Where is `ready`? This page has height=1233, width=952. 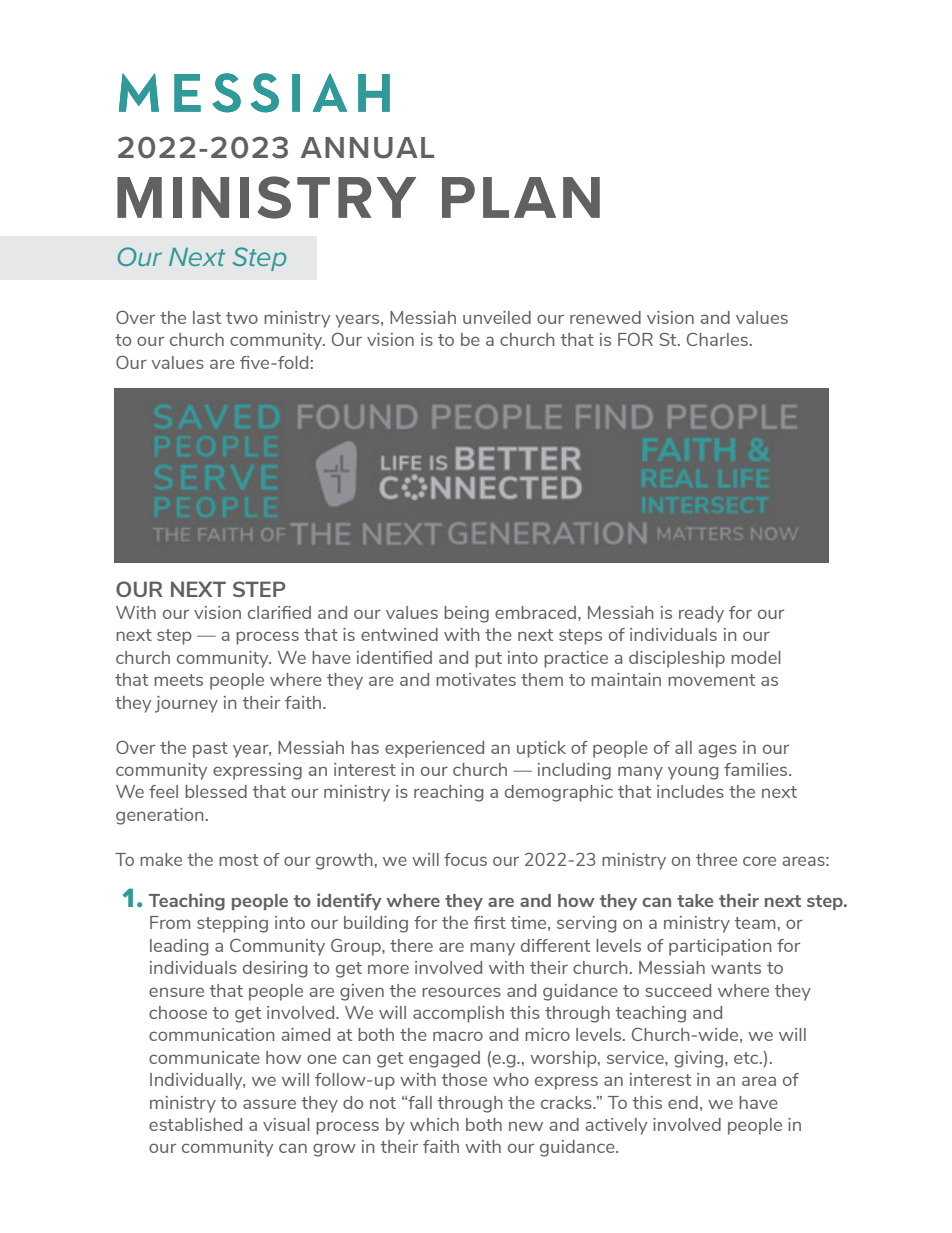 ready is located at coordinates (701, 614).
